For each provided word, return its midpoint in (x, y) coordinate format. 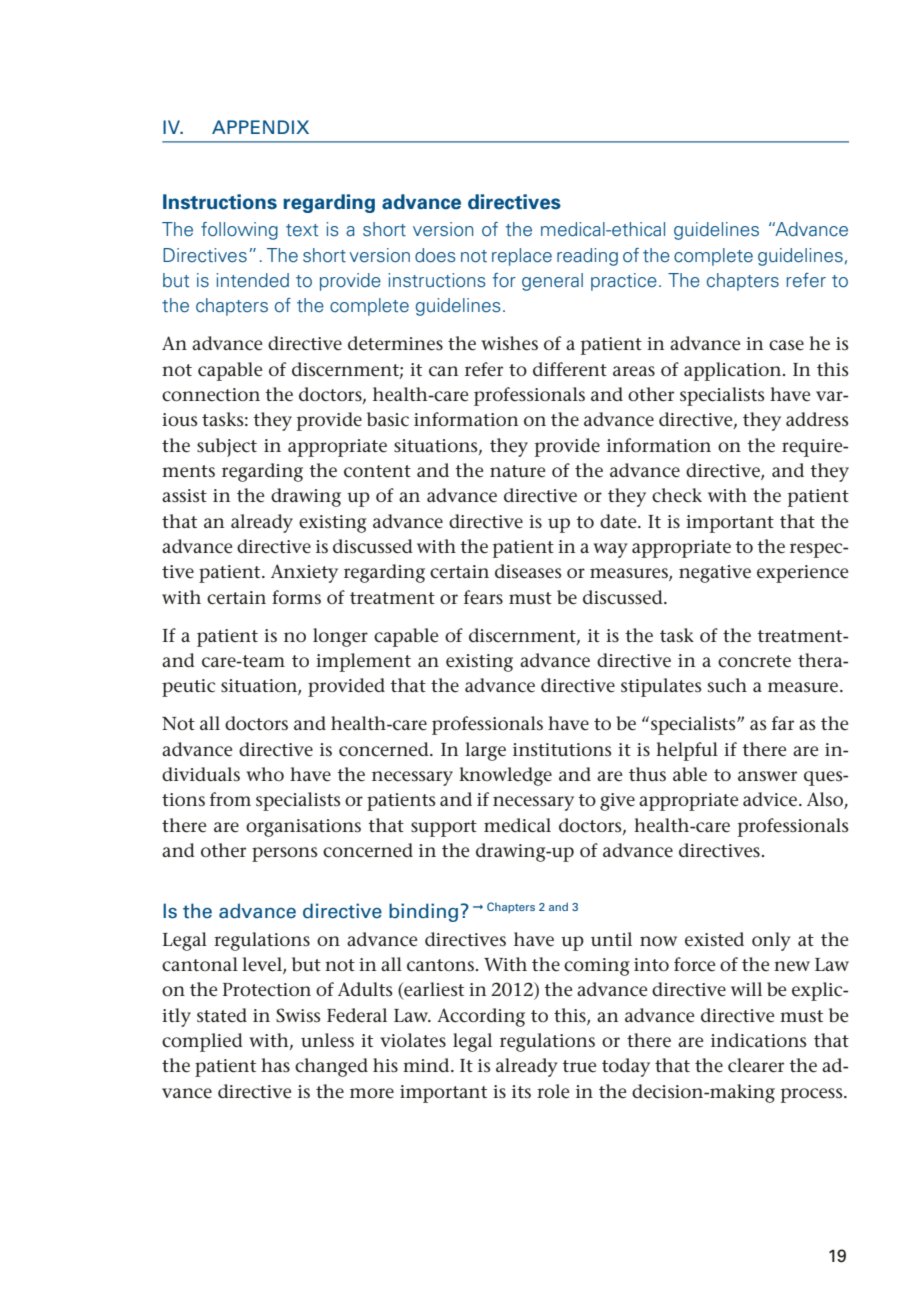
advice (770, 799)
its (521, 1091)
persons (285, 854)
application (732, 371)
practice (624, 282)
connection (211, 395)
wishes (509, 343)
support (444, 828)
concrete (754, 661)
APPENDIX (260, 127)
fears (483, 597)
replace (522, 257)
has (275, 1065)
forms (296, 597)
